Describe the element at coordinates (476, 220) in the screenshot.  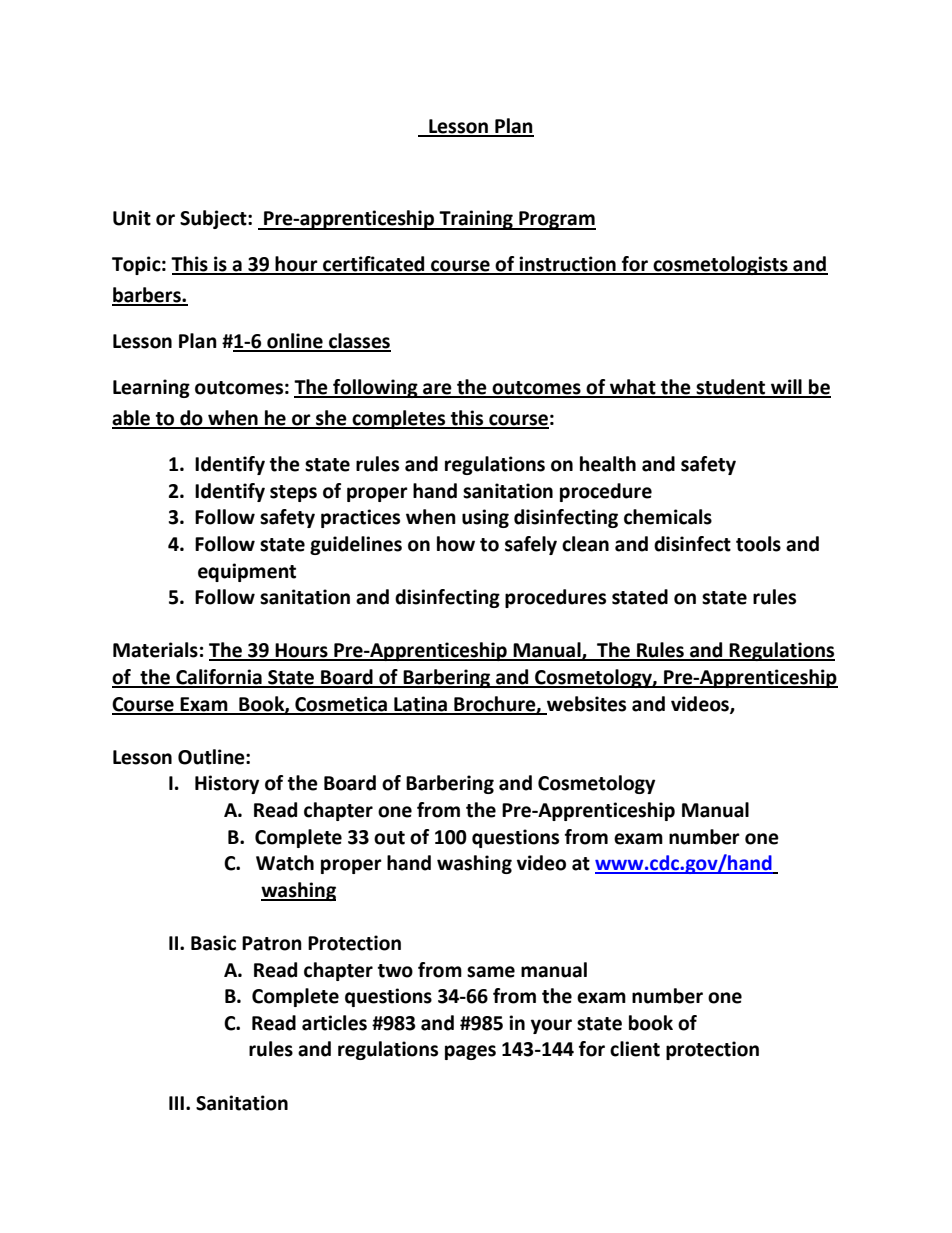
I see `Training` at that location.
